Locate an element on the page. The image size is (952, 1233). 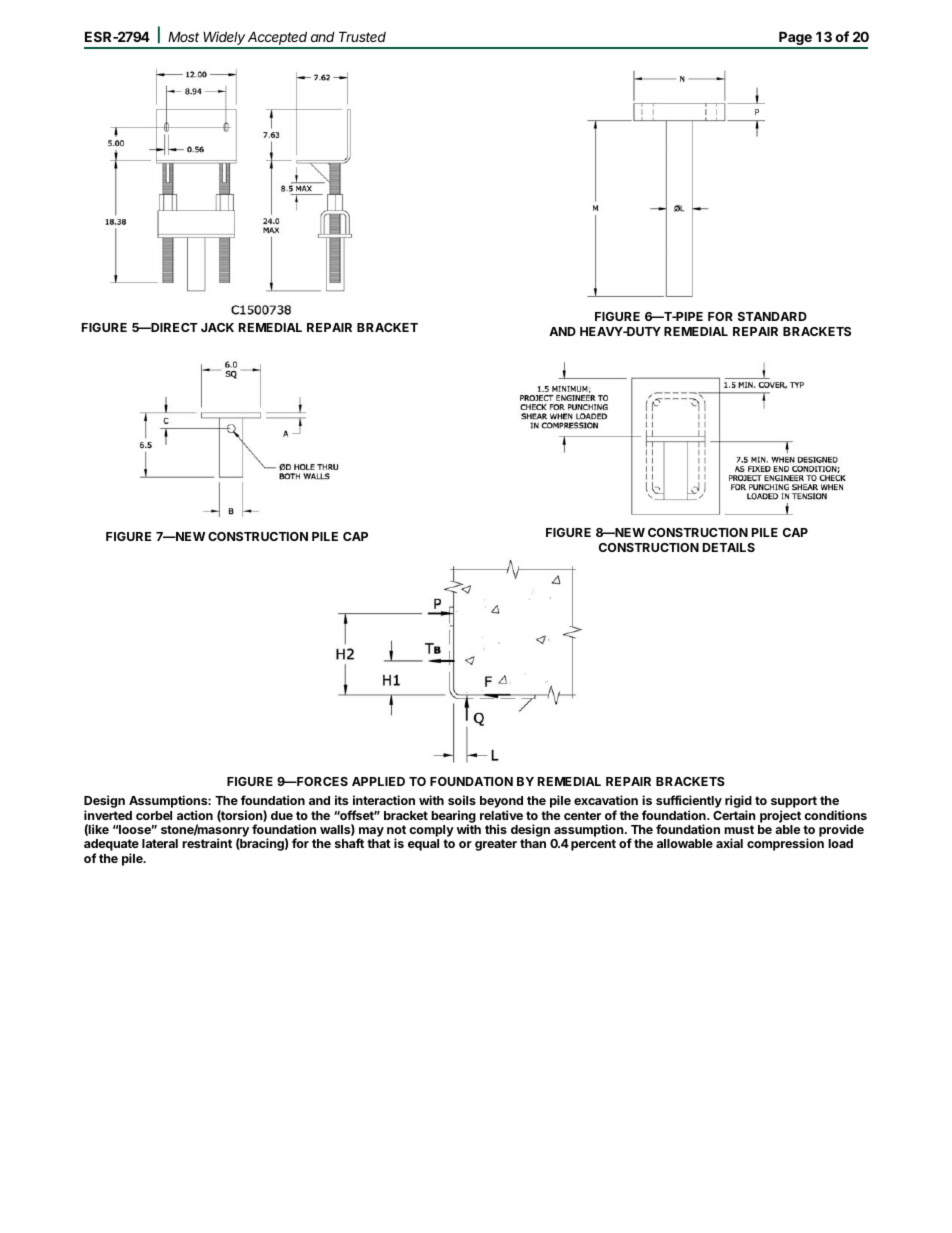
Most is located at coordinates (183, 36).
